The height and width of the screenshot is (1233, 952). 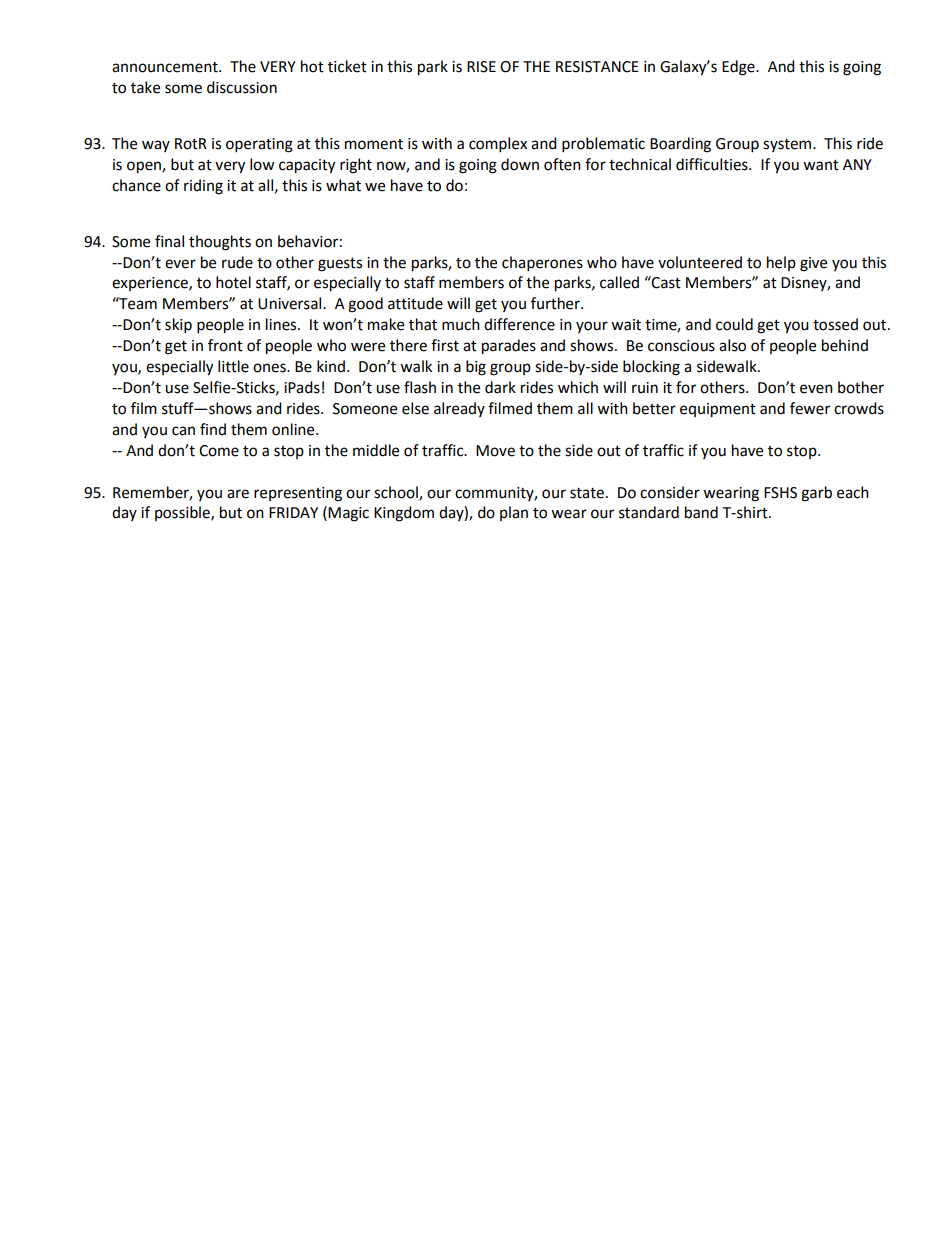 What do you see at coordinates (220, 243) in the screenshot?
I see `thoughts` at bounding box center [220, 243].
